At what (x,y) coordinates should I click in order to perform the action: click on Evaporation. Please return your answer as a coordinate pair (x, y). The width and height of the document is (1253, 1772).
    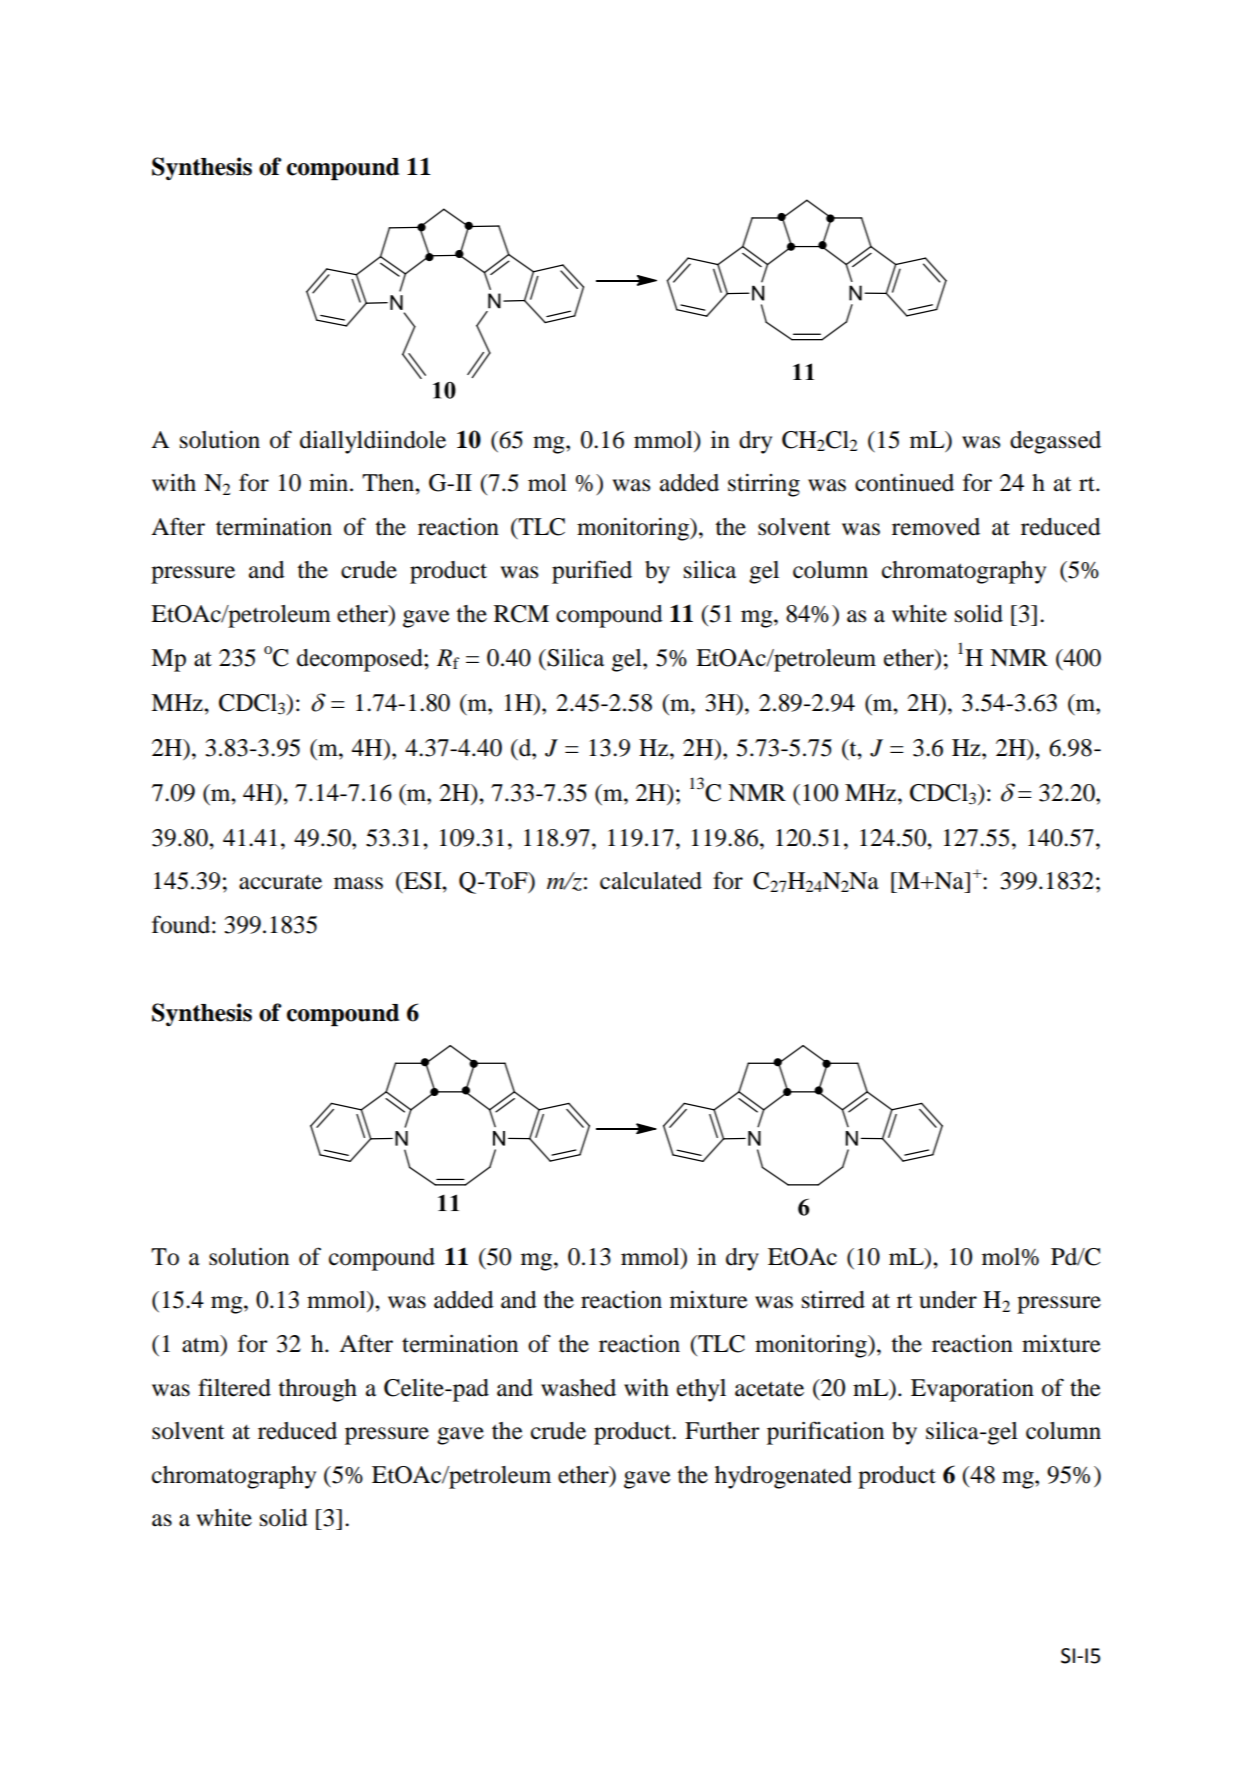
    Looking at the image, I should click on (972, 1390).
